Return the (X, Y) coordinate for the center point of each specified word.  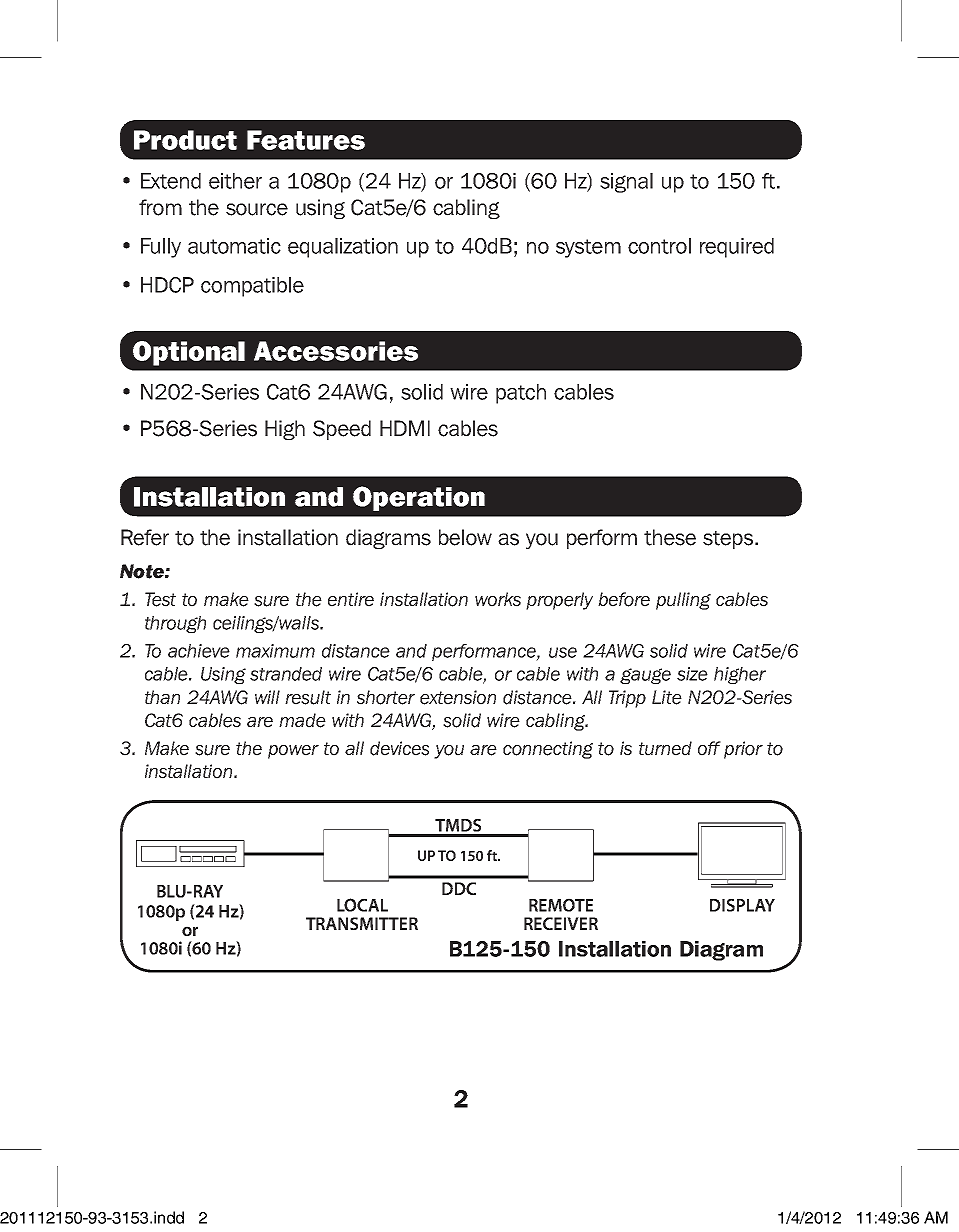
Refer (145, 537)
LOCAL (362, 905)
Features (306, 140)
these (670, 537)
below (465, 537)
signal (626, 183)
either (235, 181)
